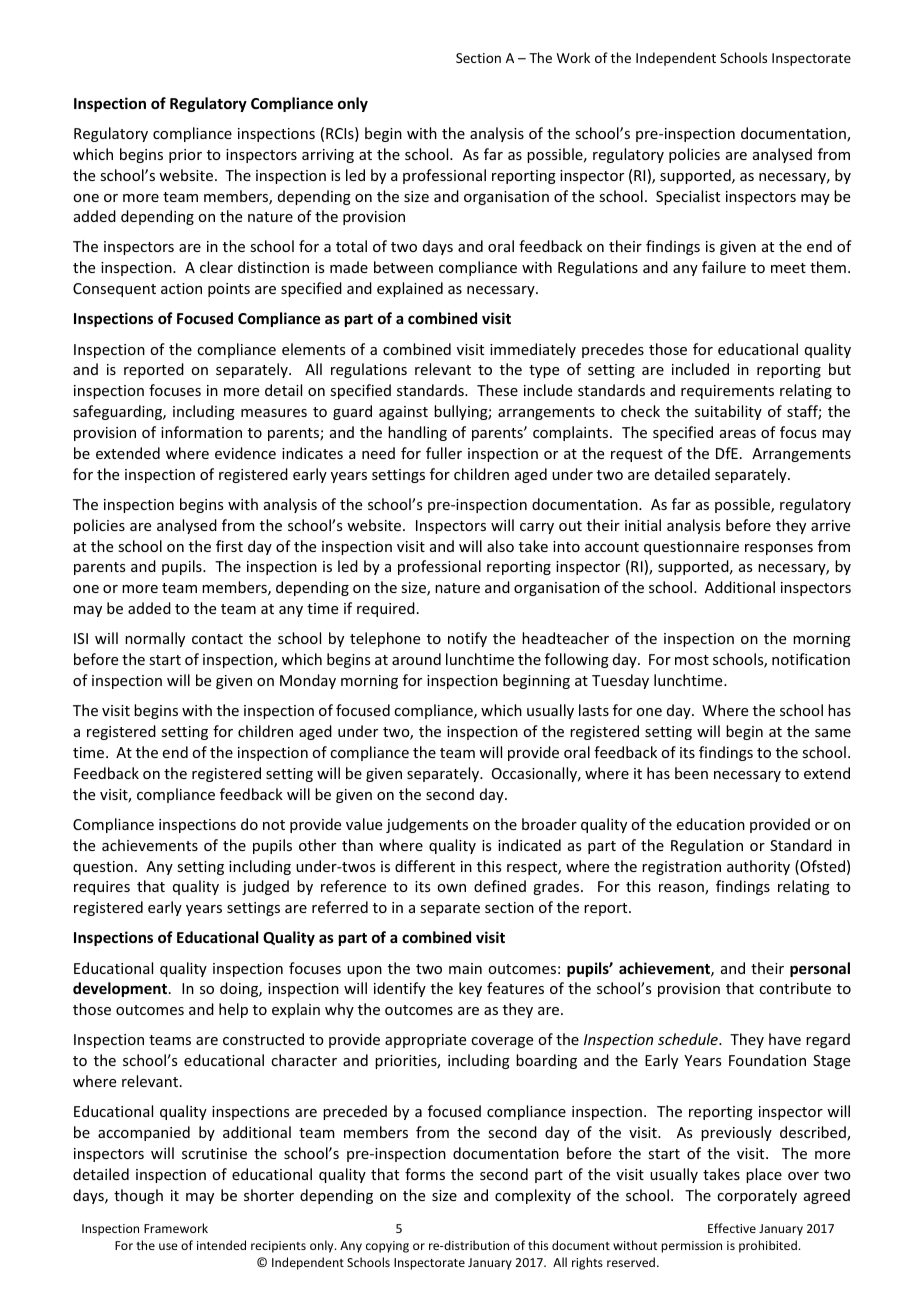 This screenshot has height=1308, width=924. What do you see at coordinates (217, 639) in the screenshot?
I see `contact` at bounding box center [217, 639].
